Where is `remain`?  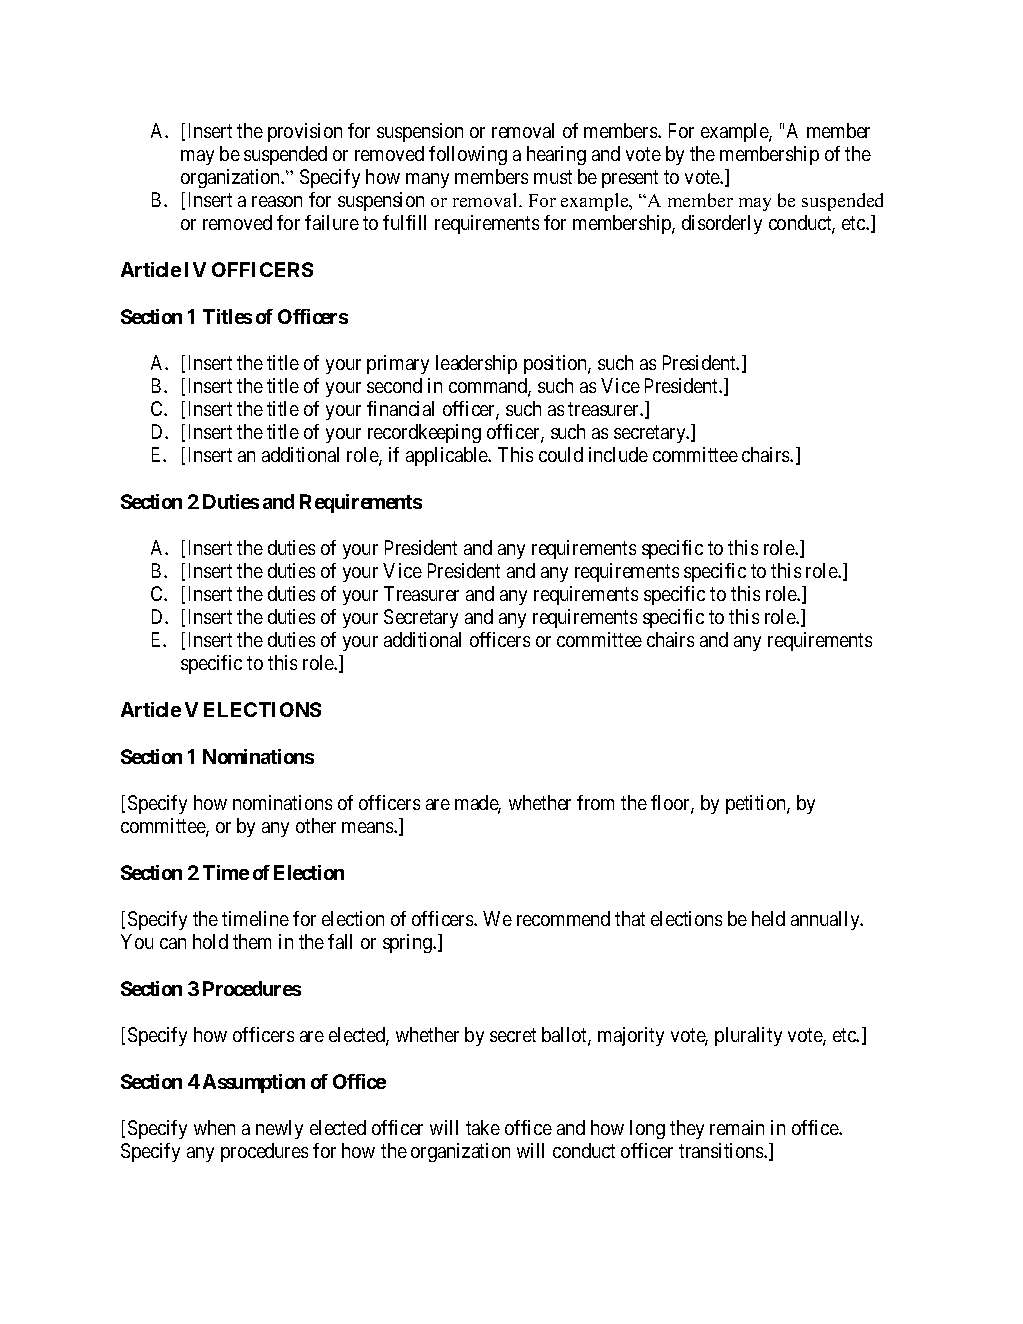 remain is located at coordinates (737, 1127).
